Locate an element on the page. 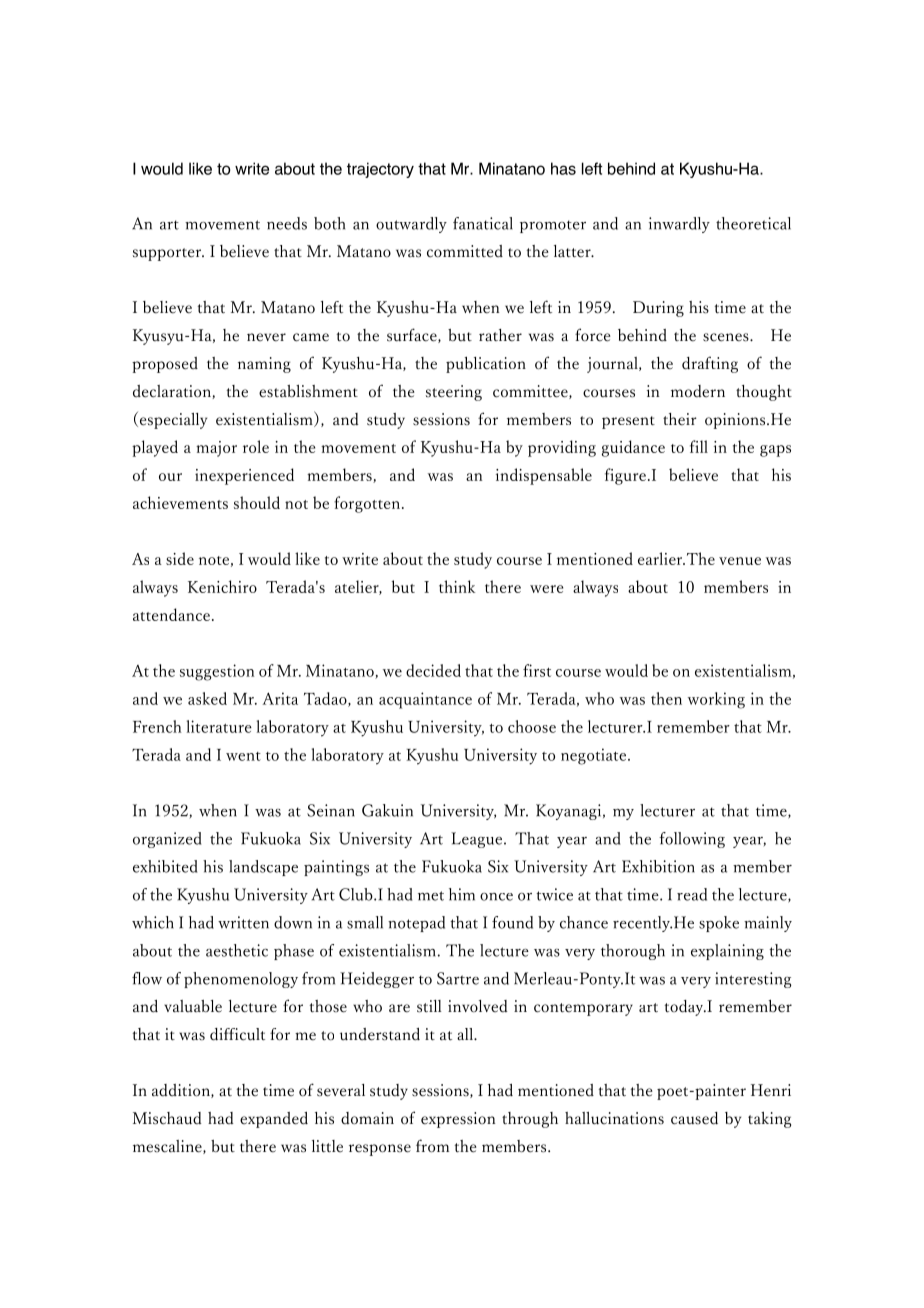 The height and width of the page is (1308, 924). working is located at coordinates (716, 700).
